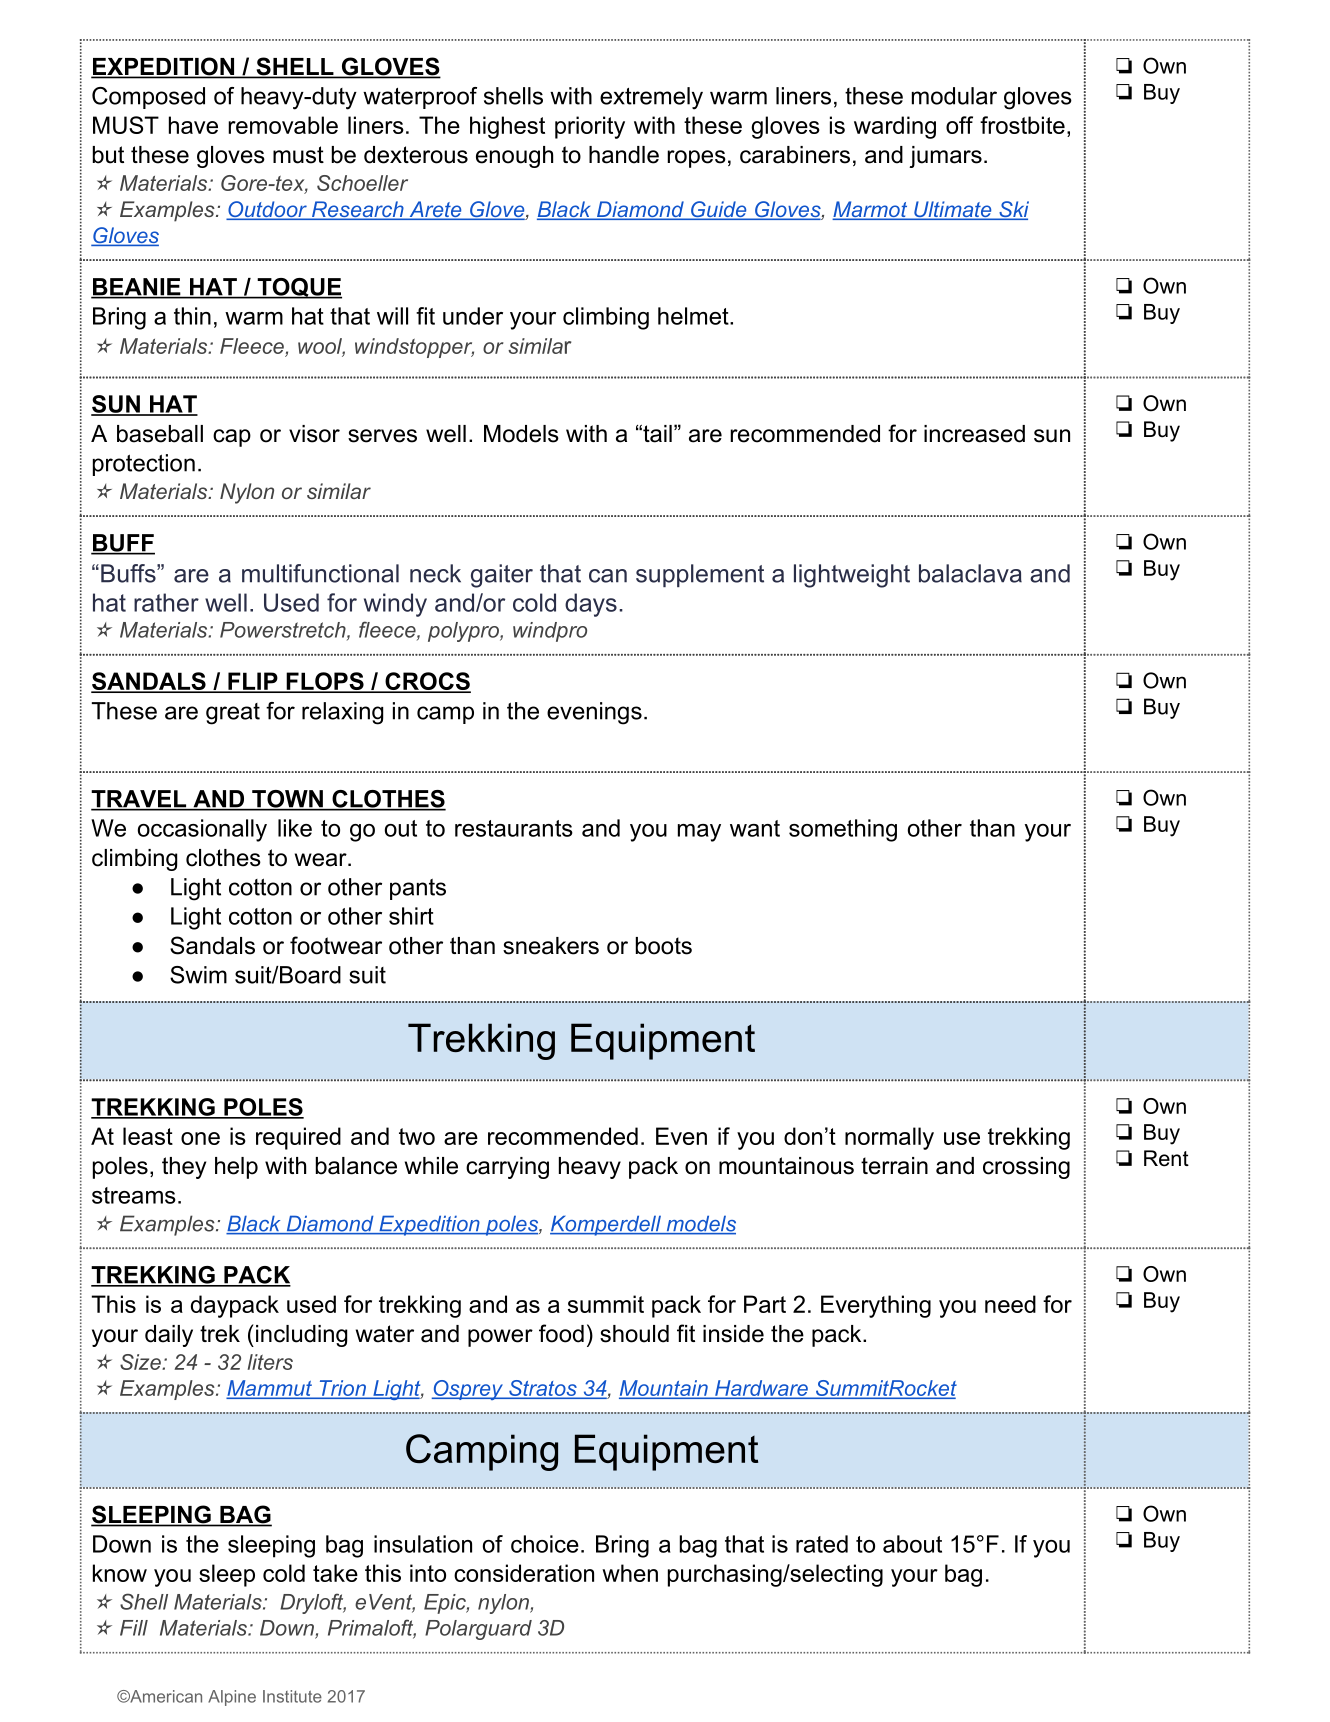  I want to click on balaclava, so click(970, 573).
